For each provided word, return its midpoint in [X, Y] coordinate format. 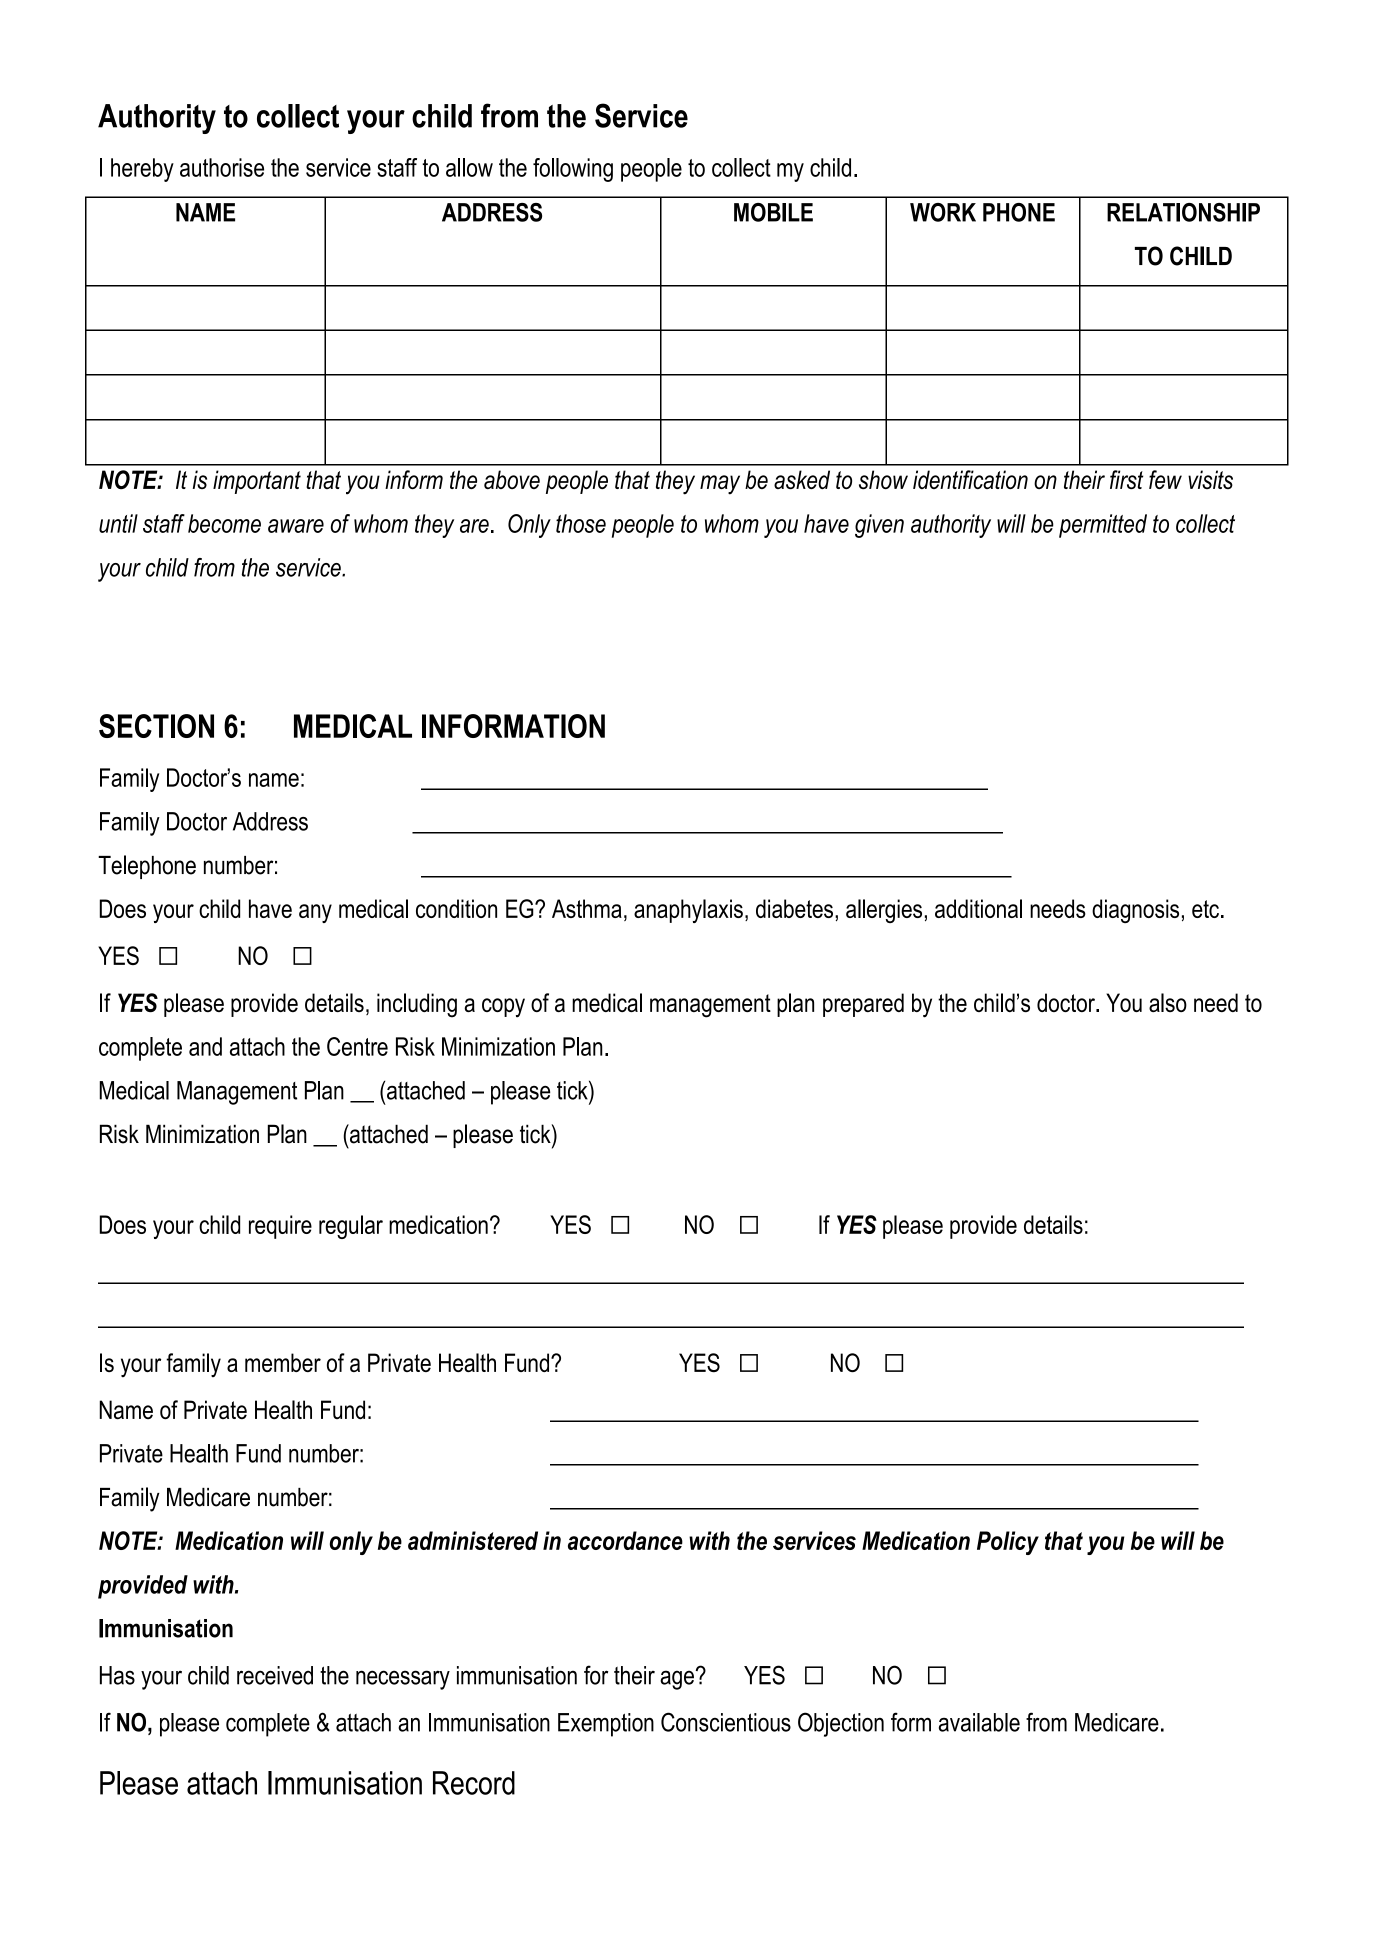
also [1168, 1002]
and [205, 1046]
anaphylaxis [688, 911]
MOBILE [773, 212]
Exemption [606, 1725]
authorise [222, 167]
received [275, 1675]
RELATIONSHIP [1183, 212]
